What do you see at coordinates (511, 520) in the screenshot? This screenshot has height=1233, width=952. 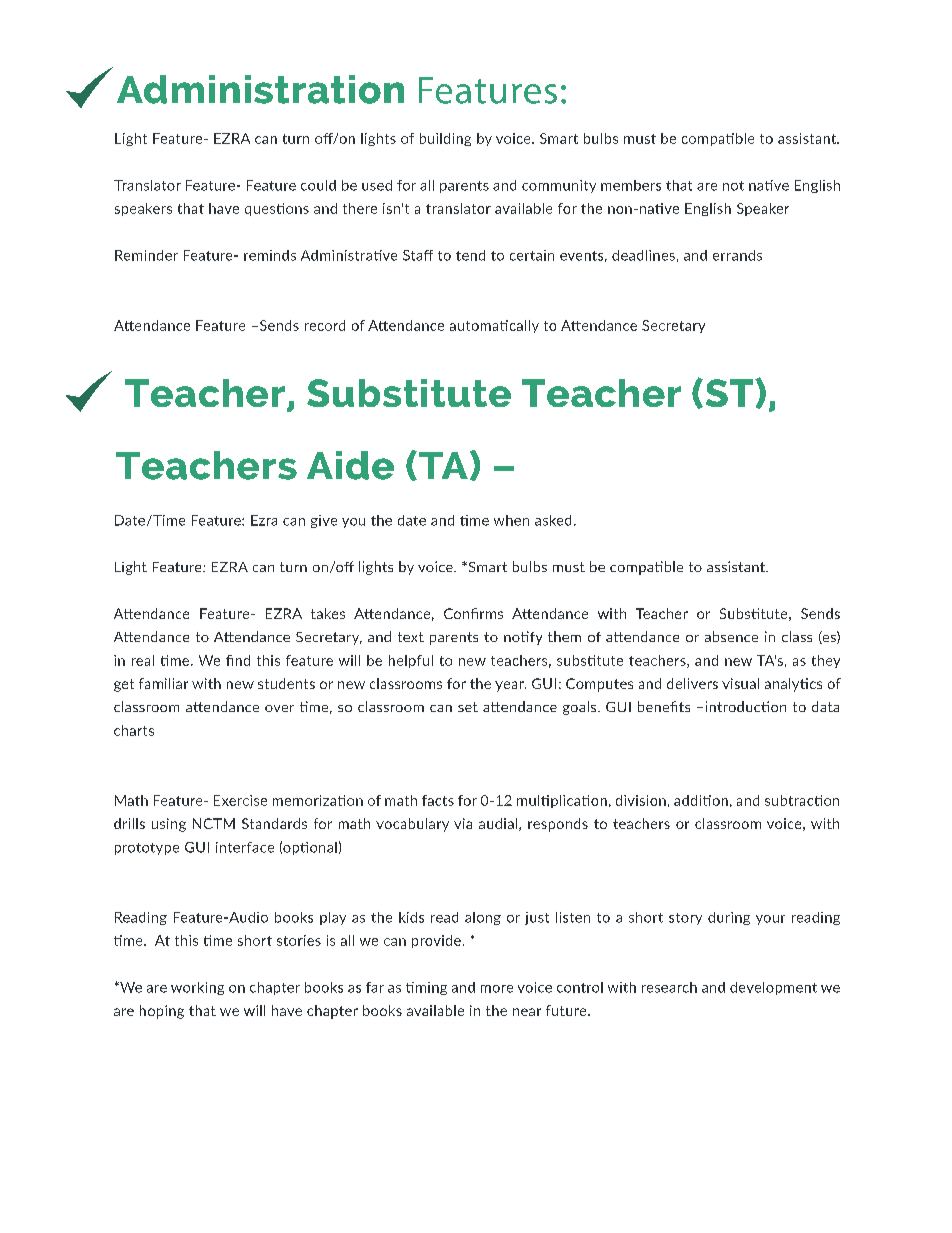 I see `when` at bounding box center [511, 520].
